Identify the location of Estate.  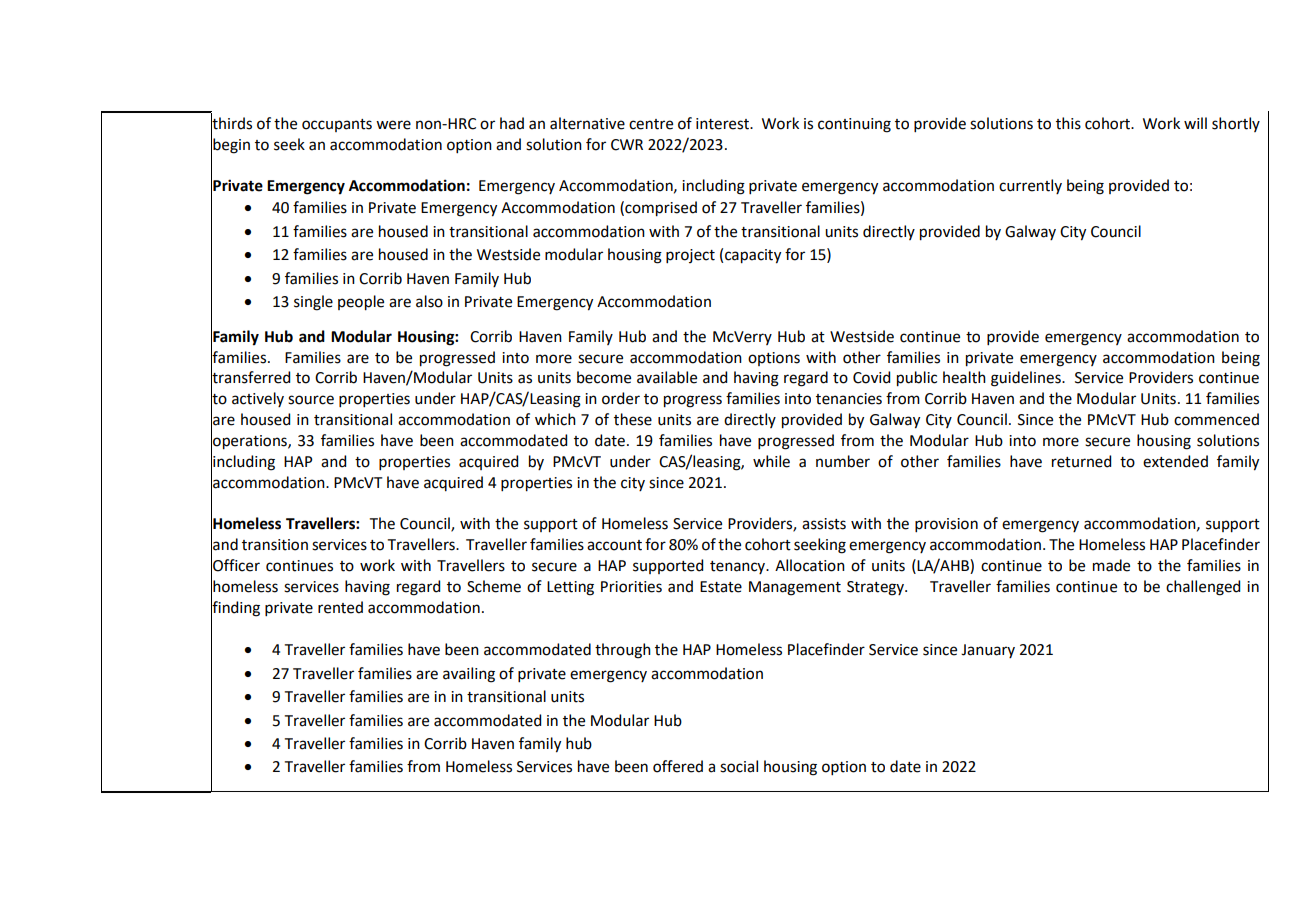
(721, 587).
